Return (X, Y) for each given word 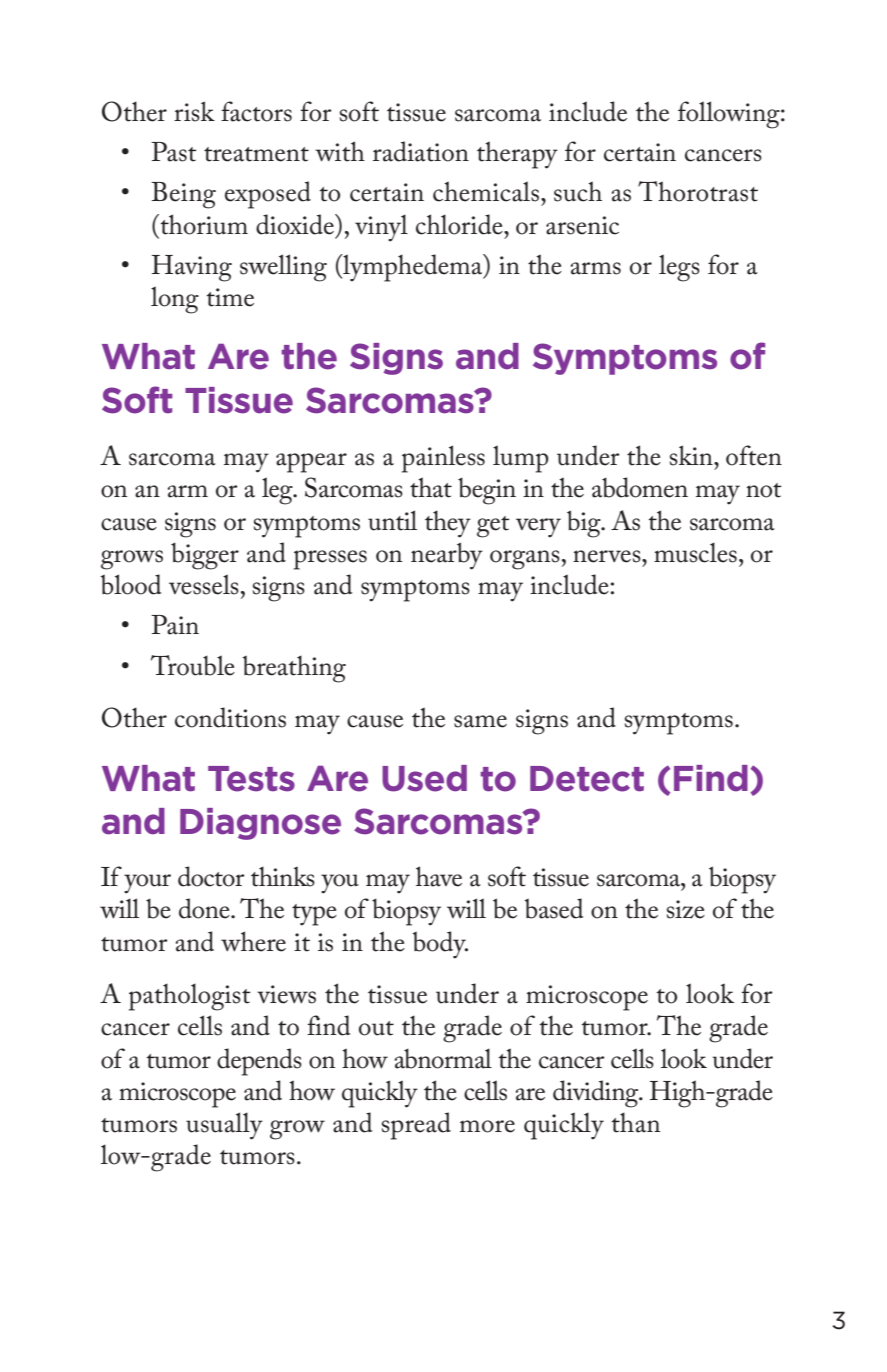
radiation (421, 151)
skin (692, 455)
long (175, 300)
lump (521, 459)
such (578, 191)
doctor (211, 876)
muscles (695, 552)
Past (174, 152)
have (439, 876)
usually (224, 1126)
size (686, 909)
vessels (204, 584)
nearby (447, 556)
